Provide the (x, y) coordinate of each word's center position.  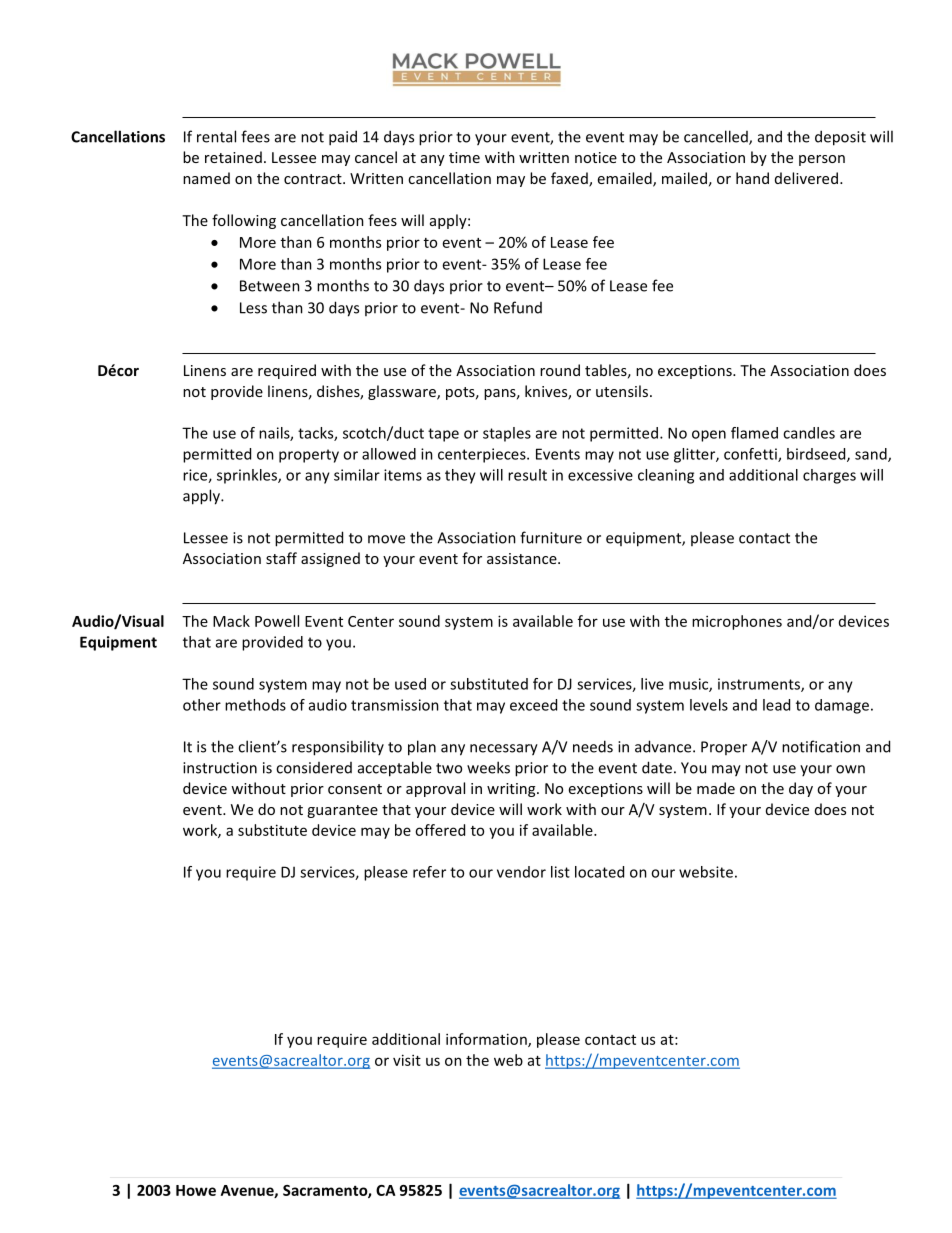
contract (314, 179)
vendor (521, 872)
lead (776, 705)
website (706, 872)
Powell (277, 621)
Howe (196, 1190)
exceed (533, 705)
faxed (570, 179)
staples (507, 434)
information (487, 1040)
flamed (754, 433)
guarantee (342, 811)
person (822, 160)
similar (357, 475)
